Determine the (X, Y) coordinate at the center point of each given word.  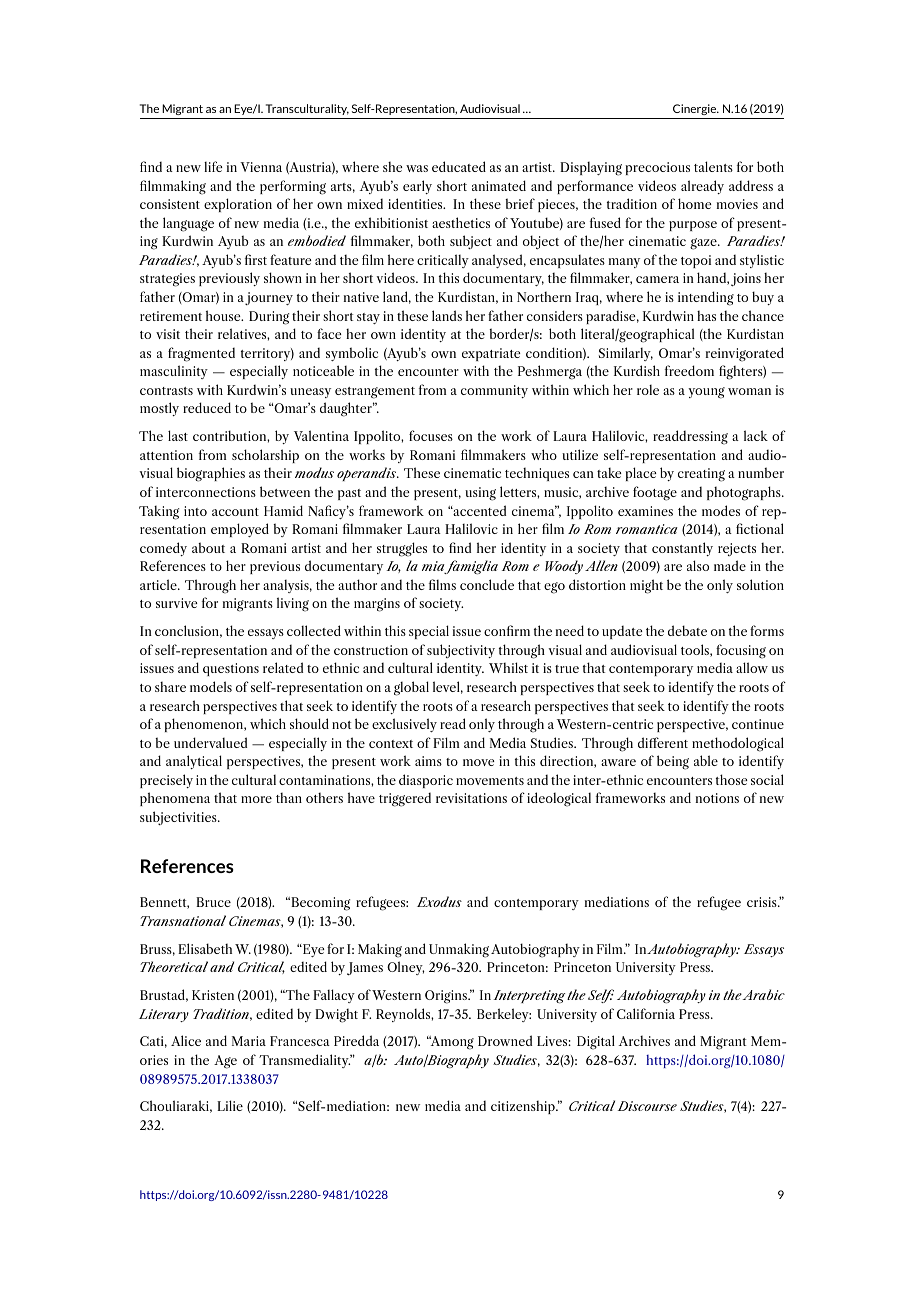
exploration (238, 205)
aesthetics (461, 222)
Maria (249, 1041)
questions (231, 669)
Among (451, 1043)
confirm (507, 630)
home (695, 203)
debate (687, 630)
